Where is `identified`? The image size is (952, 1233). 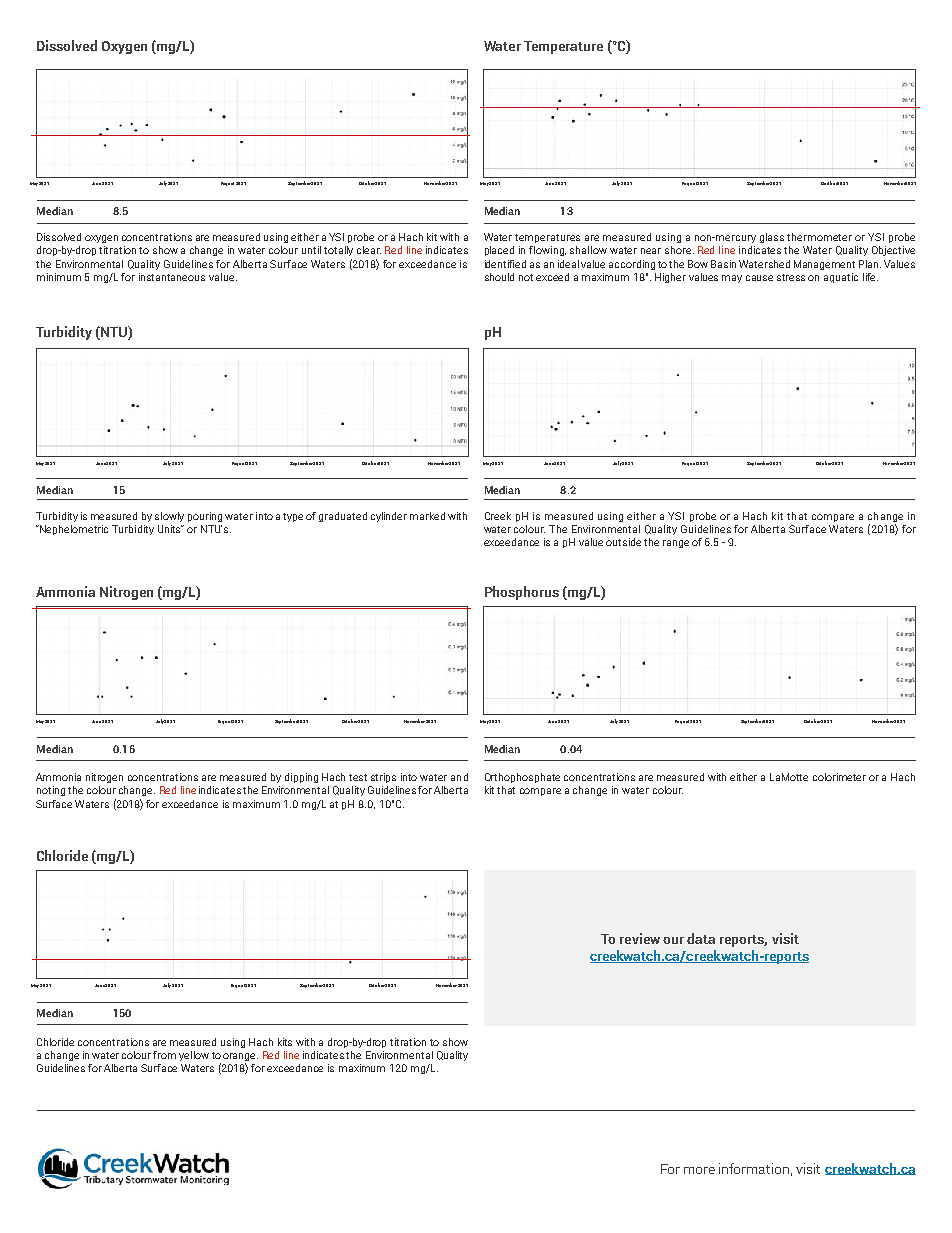 identified is located at coordinates (505, 264).
